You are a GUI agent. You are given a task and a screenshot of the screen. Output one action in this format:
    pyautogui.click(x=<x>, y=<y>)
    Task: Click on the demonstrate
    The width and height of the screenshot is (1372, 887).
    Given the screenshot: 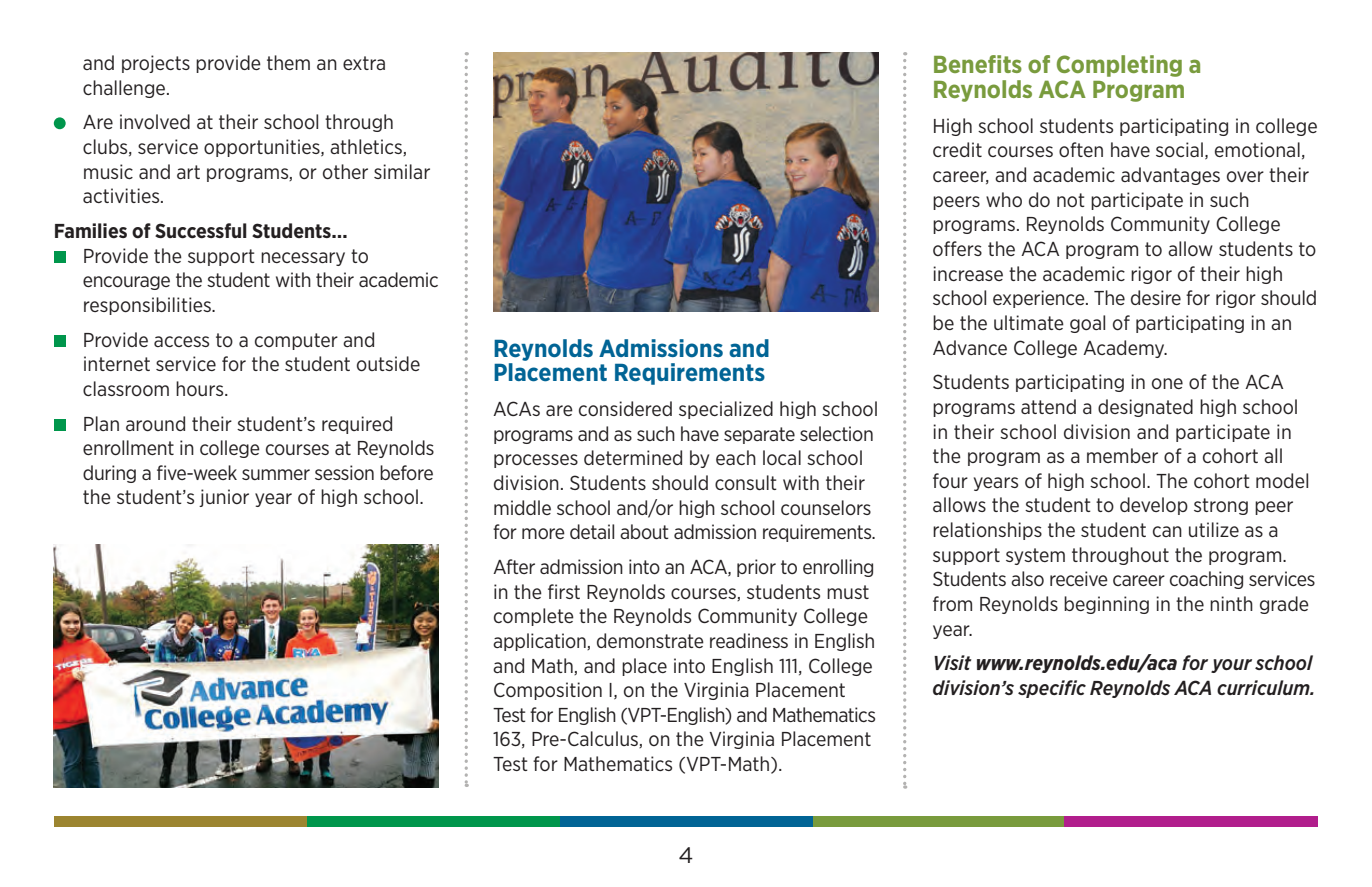 What is the action you would take?
    pyautogui.click(x=650, y=640)
